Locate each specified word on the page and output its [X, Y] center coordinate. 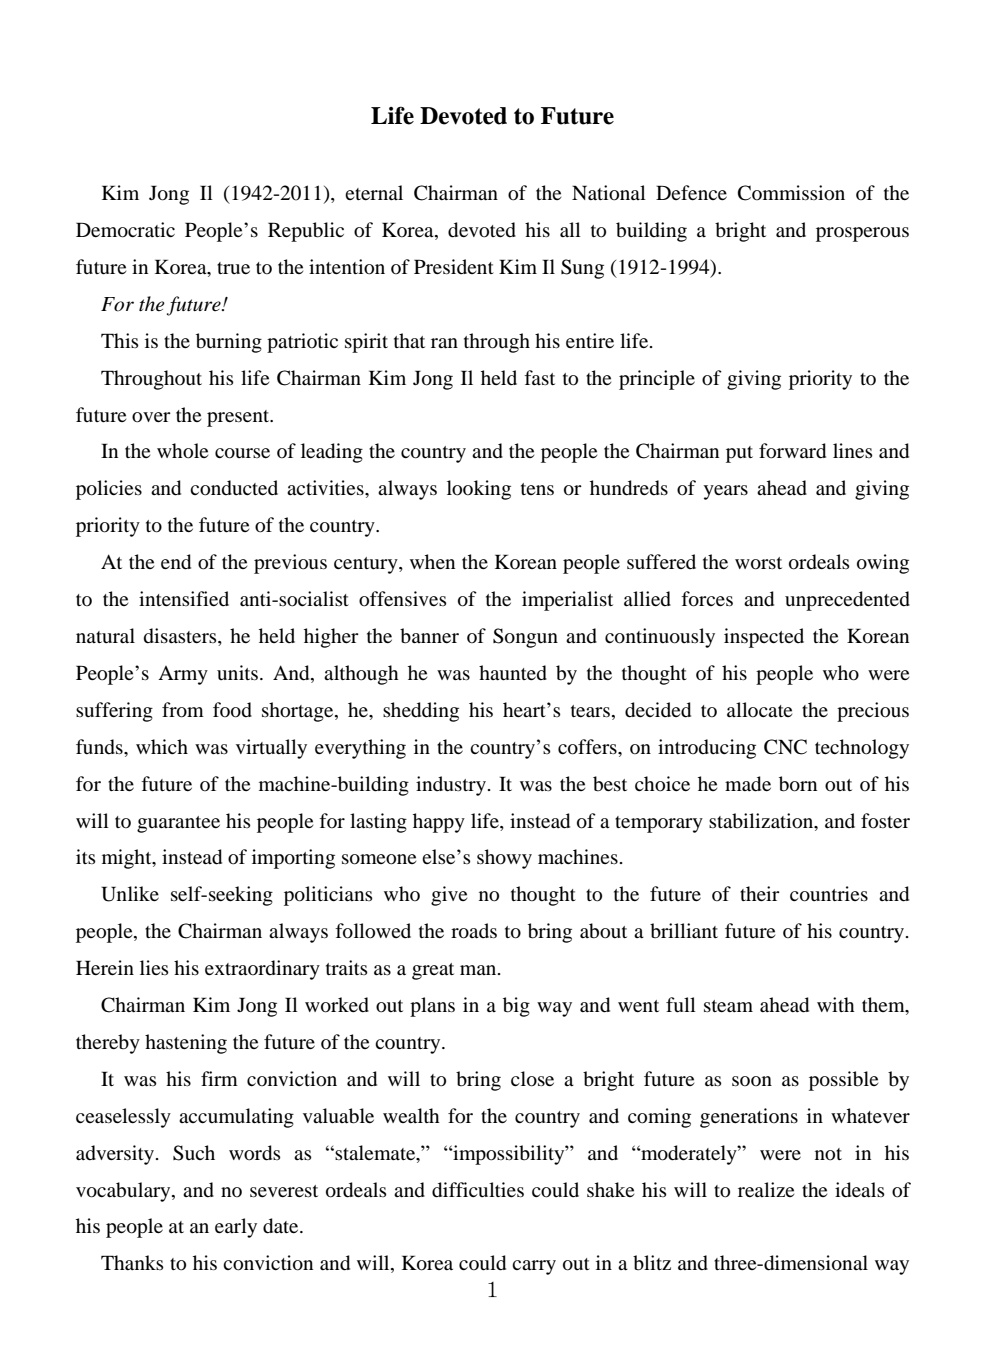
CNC [785, 747]
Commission [791, 193]
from [183, 710]
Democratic [125, 230]
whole [182, 451]
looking [479, 490]
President [454, 266]
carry [534, 1267]
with [836, 1004]
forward [792, 451]
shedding [421, 712]
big [516, 1007]
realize [766, 1189]
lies [154, 967]
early [236, 1228]
